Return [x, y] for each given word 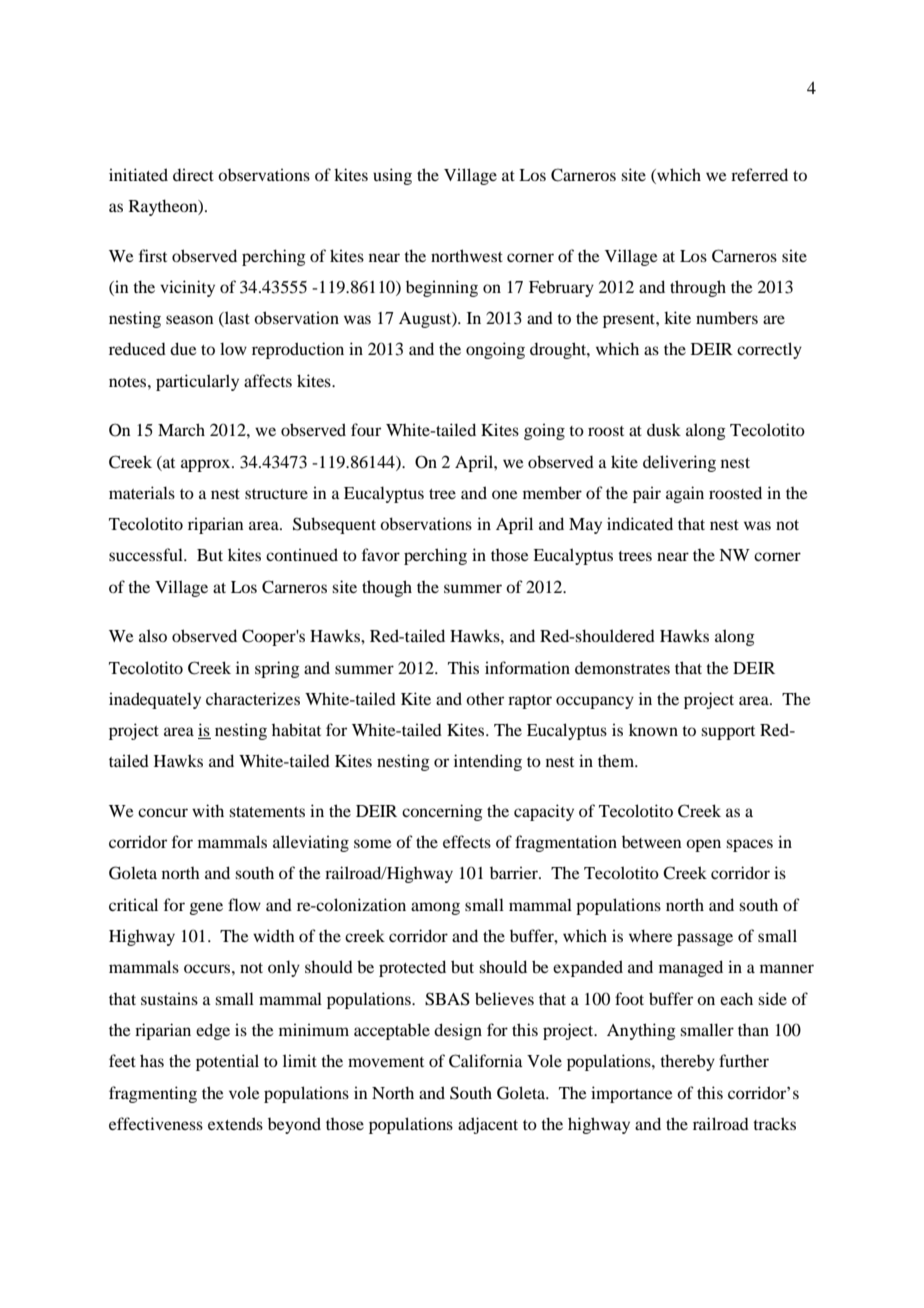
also [153, 635]
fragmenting [153, 1094]
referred [759, 174]
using [392, 176]
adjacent [488, 1125]
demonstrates [622, 668]
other [485, 699]
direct [193, 174]
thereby [687, 1062]
